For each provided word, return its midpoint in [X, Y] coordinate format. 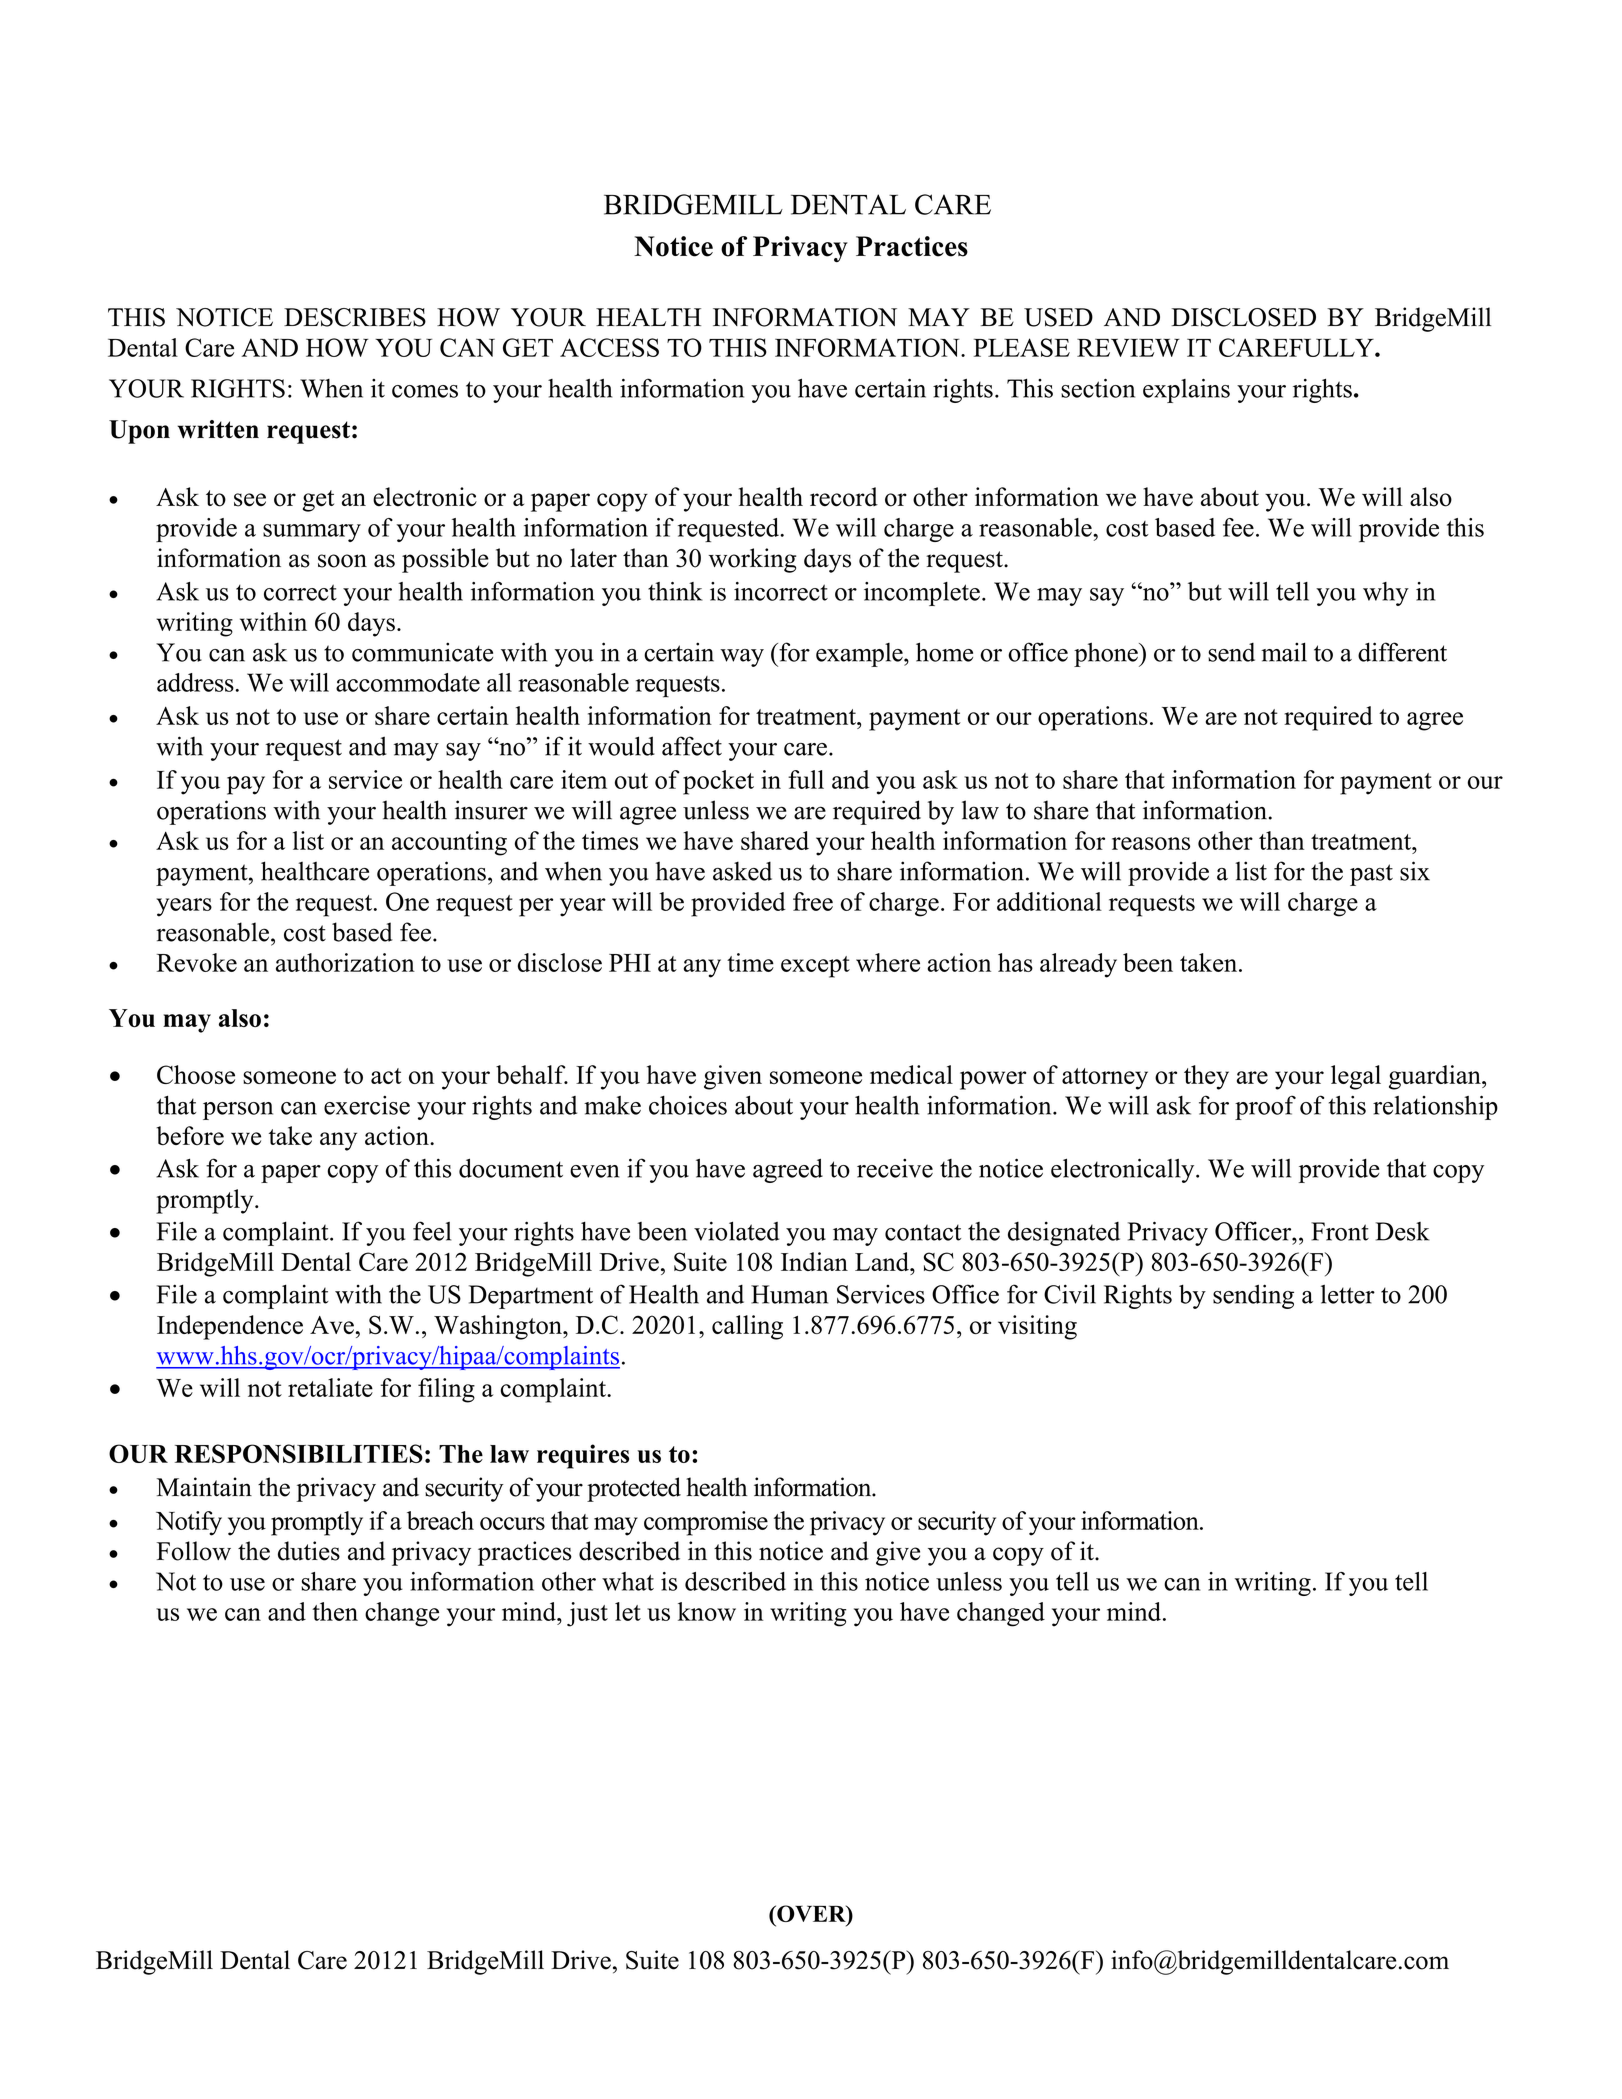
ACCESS [609, 347]
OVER [811, 1915]
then [335, 1611]
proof [1265, 1107]
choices [688, 1105]
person [238, 1111]
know [707, 1611]
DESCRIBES [355, 317]
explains [1186, 391]
